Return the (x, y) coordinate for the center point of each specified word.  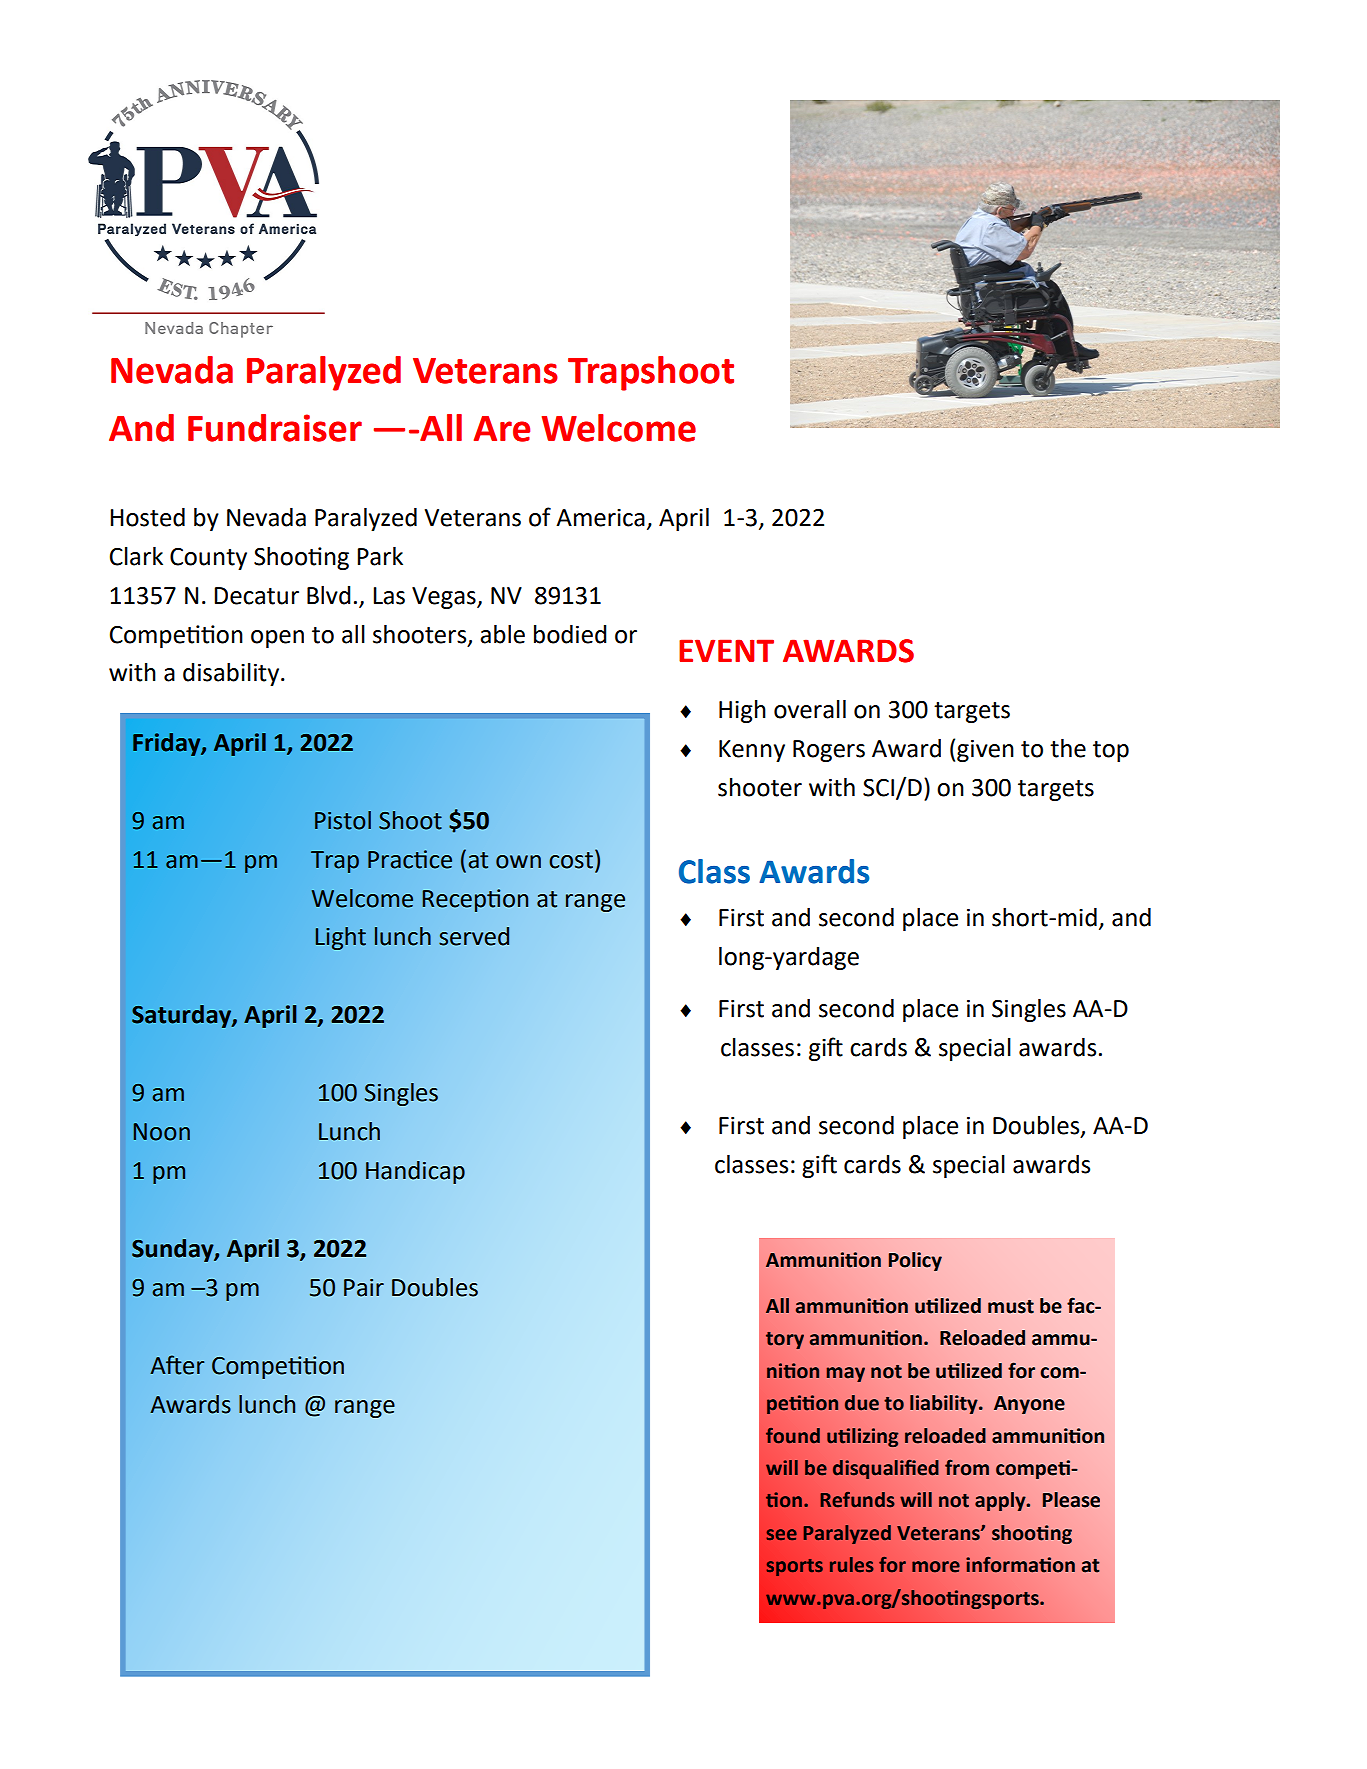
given (985, 751)
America (600, 518)
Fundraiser (275, 428)
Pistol (343, 820)
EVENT (726, 650)
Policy (915, 1261)
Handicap (415, 1172)
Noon (162, 1132)
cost (571, 860)
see (782, 1534)
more (936, 1567)
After (177, 1365)
